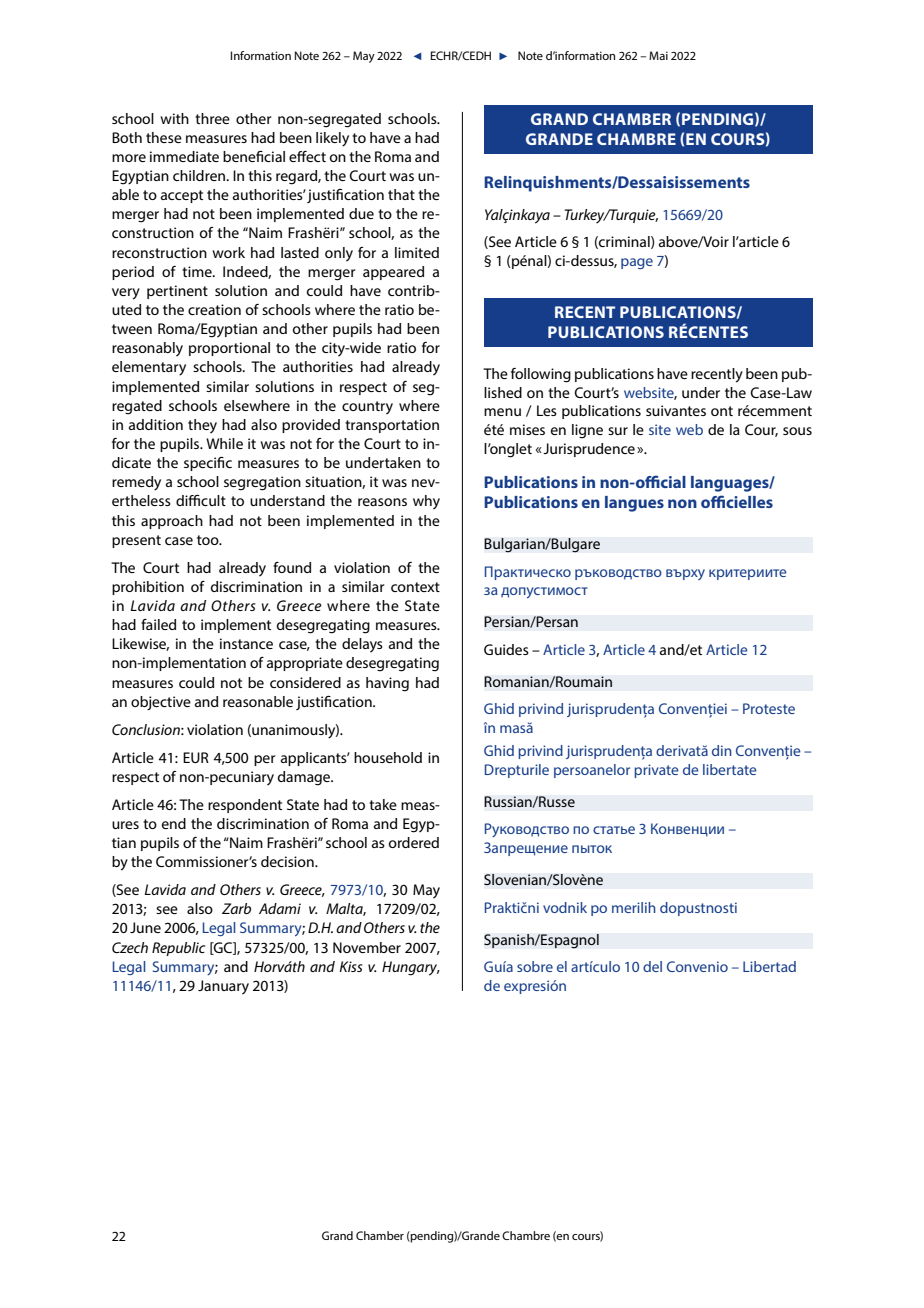  I want to click on Republic, so click(178, 949).
